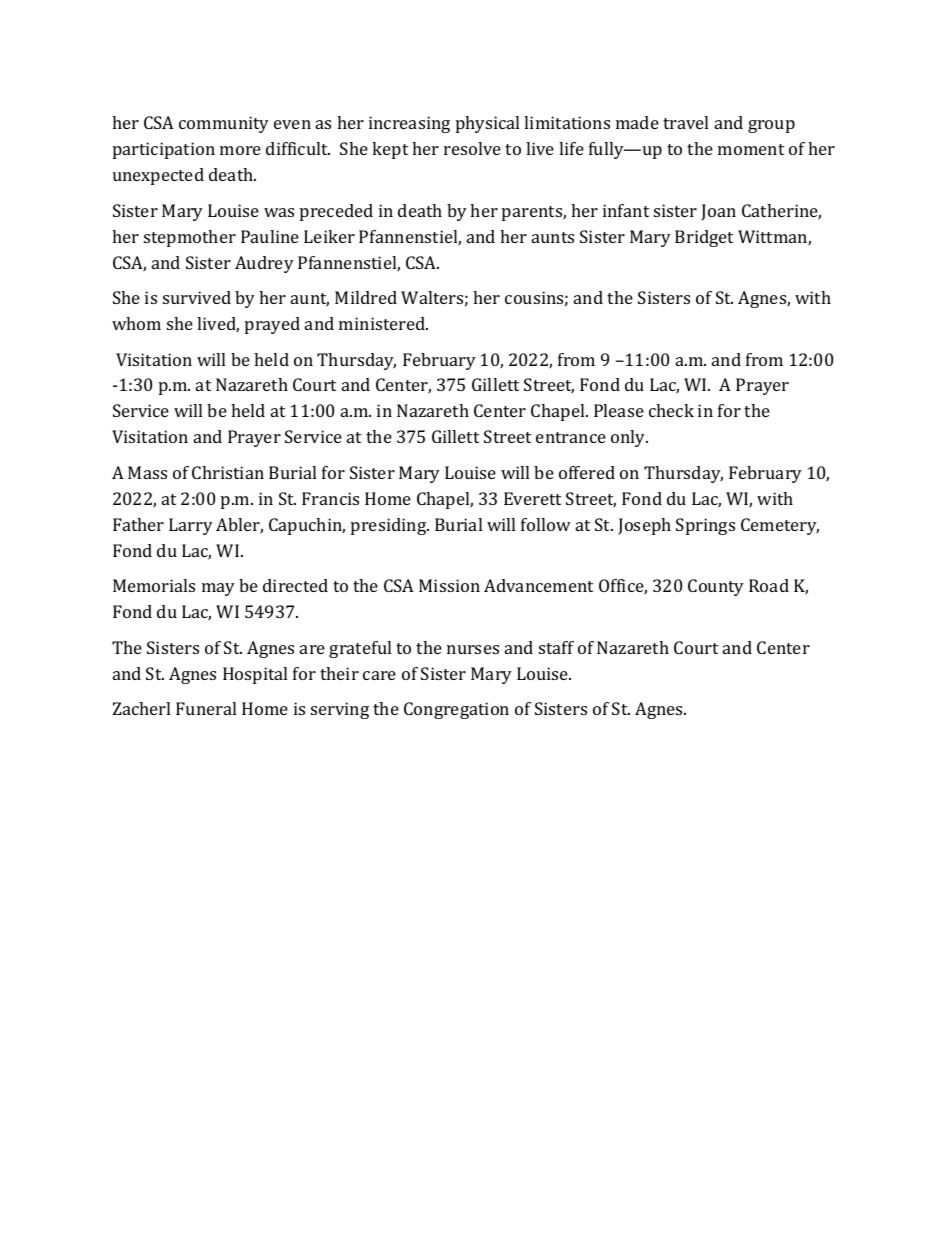 The width and height of the image is (952, 1233). What do you see at coordinates (228, 472) in the image?
I see `Christian` at bounding box center [228, 472].
